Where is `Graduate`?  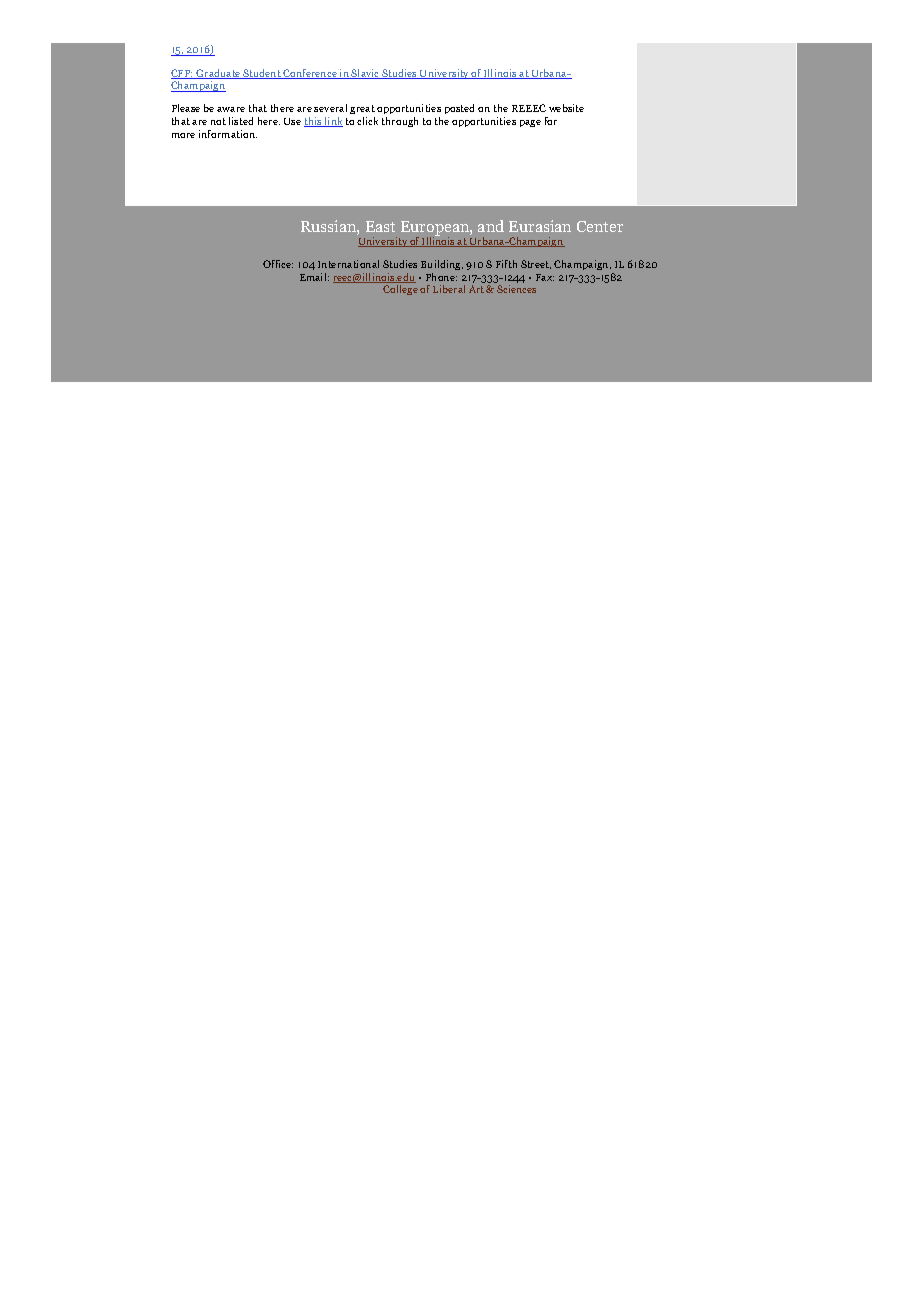
Graduate is located at coordinates (219, 74).
